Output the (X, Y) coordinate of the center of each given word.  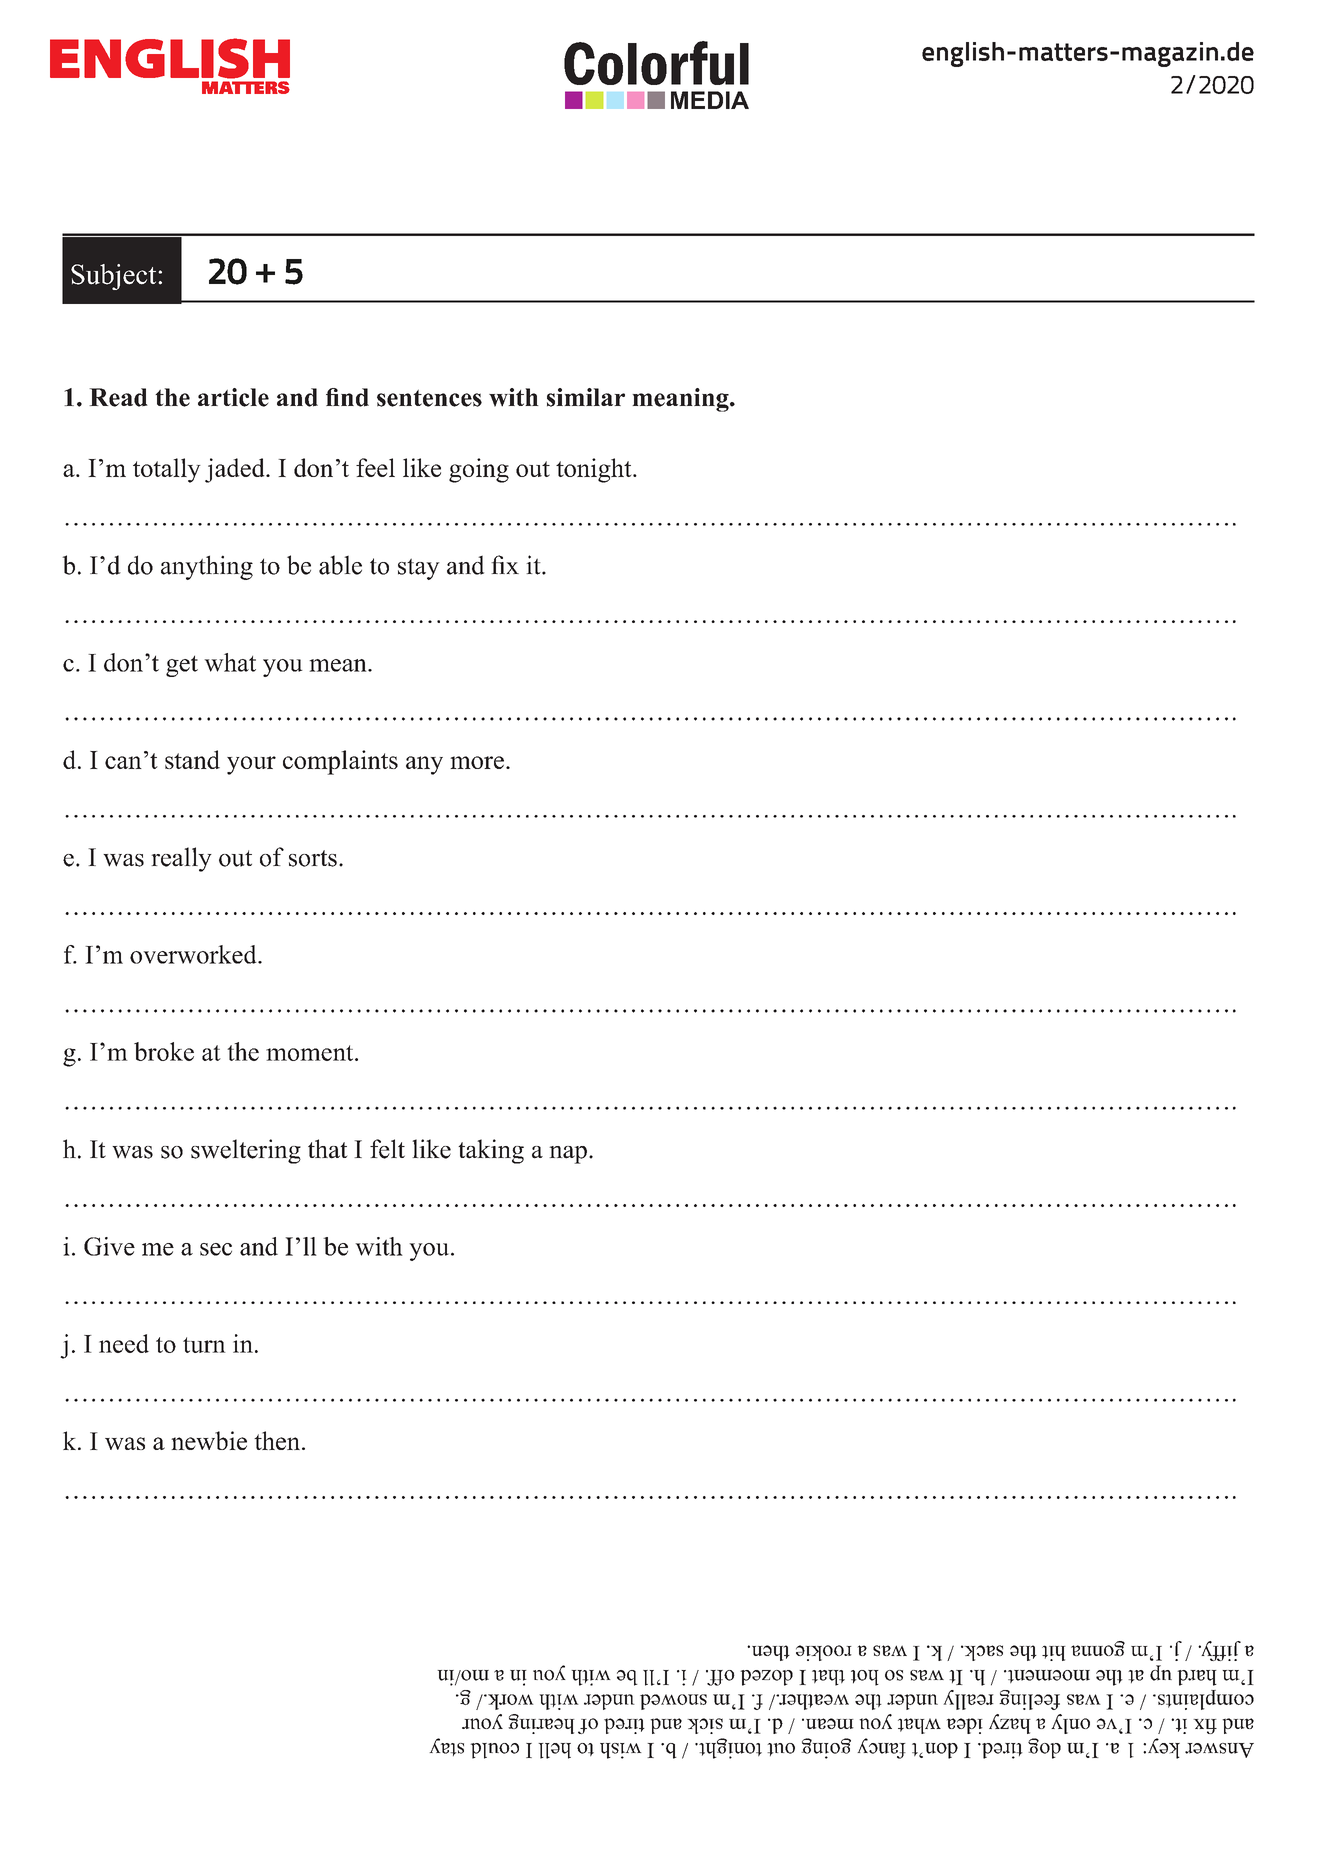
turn (204, 1345)
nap (568, 1155)
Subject (115, 277)
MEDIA (710, 100)
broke (164, 1051)
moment (311, 1053)
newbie (209, 1440)
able (340, 565)
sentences (429, 398)
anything (207, 567)
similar (586, 397)
